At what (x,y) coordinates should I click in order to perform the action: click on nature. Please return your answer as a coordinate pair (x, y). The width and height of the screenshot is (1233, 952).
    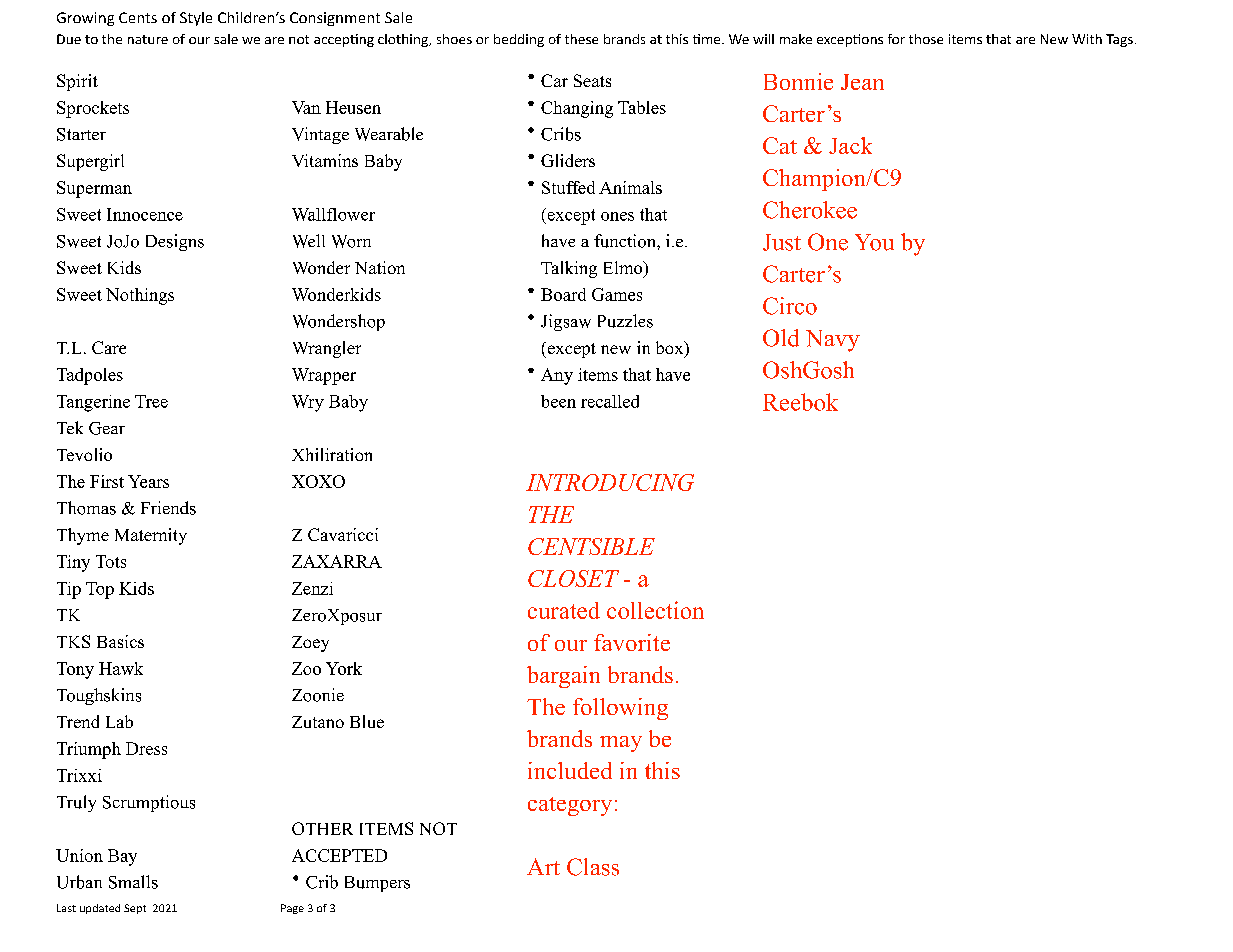
    Looking at the image, I should click on (148, 39).
